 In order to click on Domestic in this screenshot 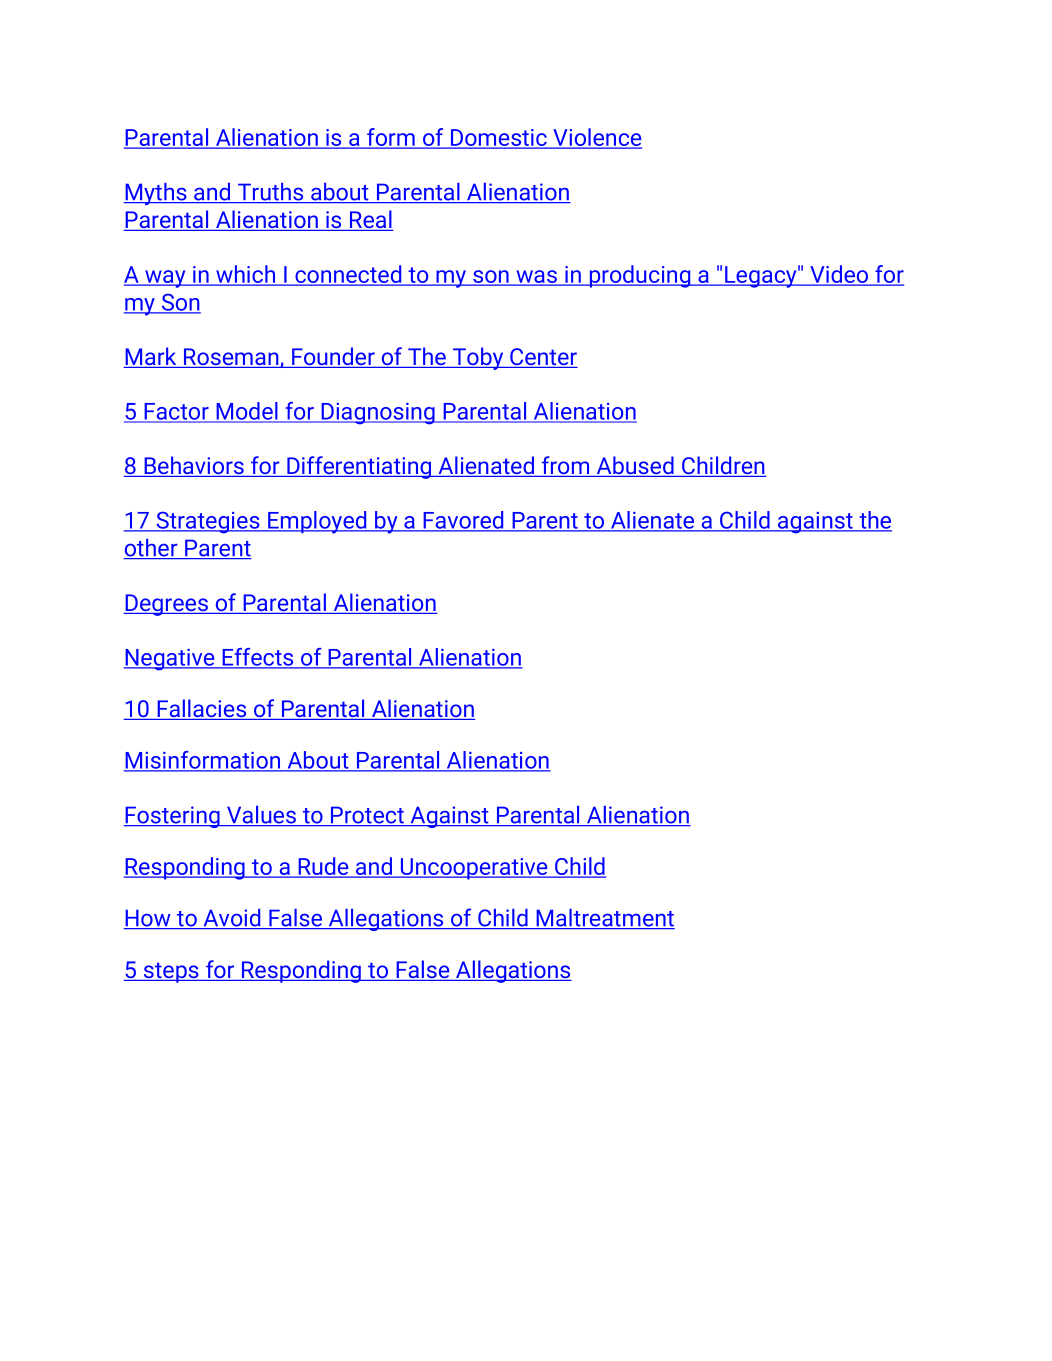, I will do `click(499, 139)`.
